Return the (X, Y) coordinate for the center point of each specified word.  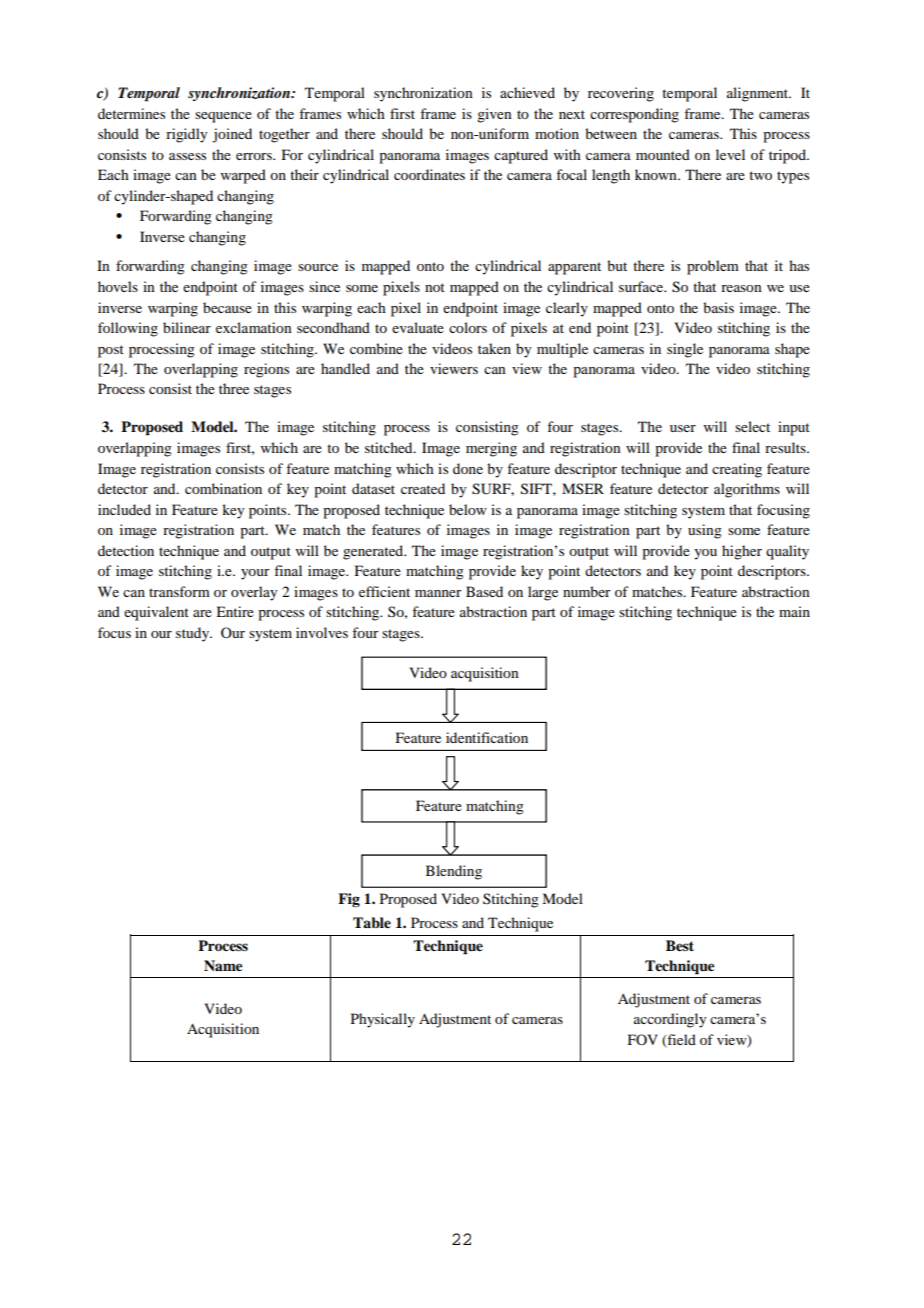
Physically (383, 1020)
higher (742, 552)
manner (438, 593)
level (730, 154)
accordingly (670, 1020)
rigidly (186, 135)
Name (223, 965)
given (494, 115)
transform (179, 591)
